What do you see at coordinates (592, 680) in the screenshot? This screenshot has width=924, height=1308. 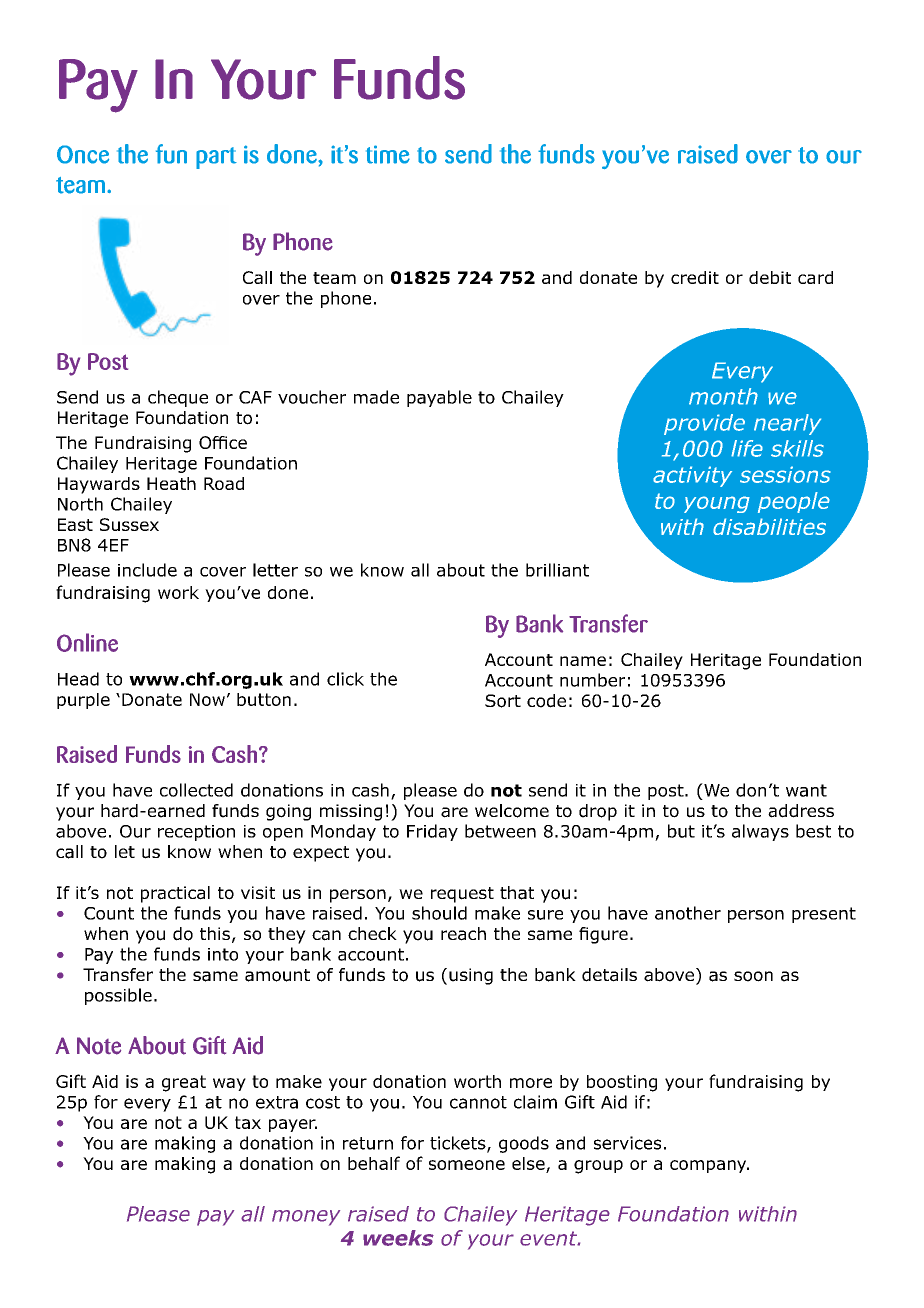 I see `number` at bounding box center [592, 680].
